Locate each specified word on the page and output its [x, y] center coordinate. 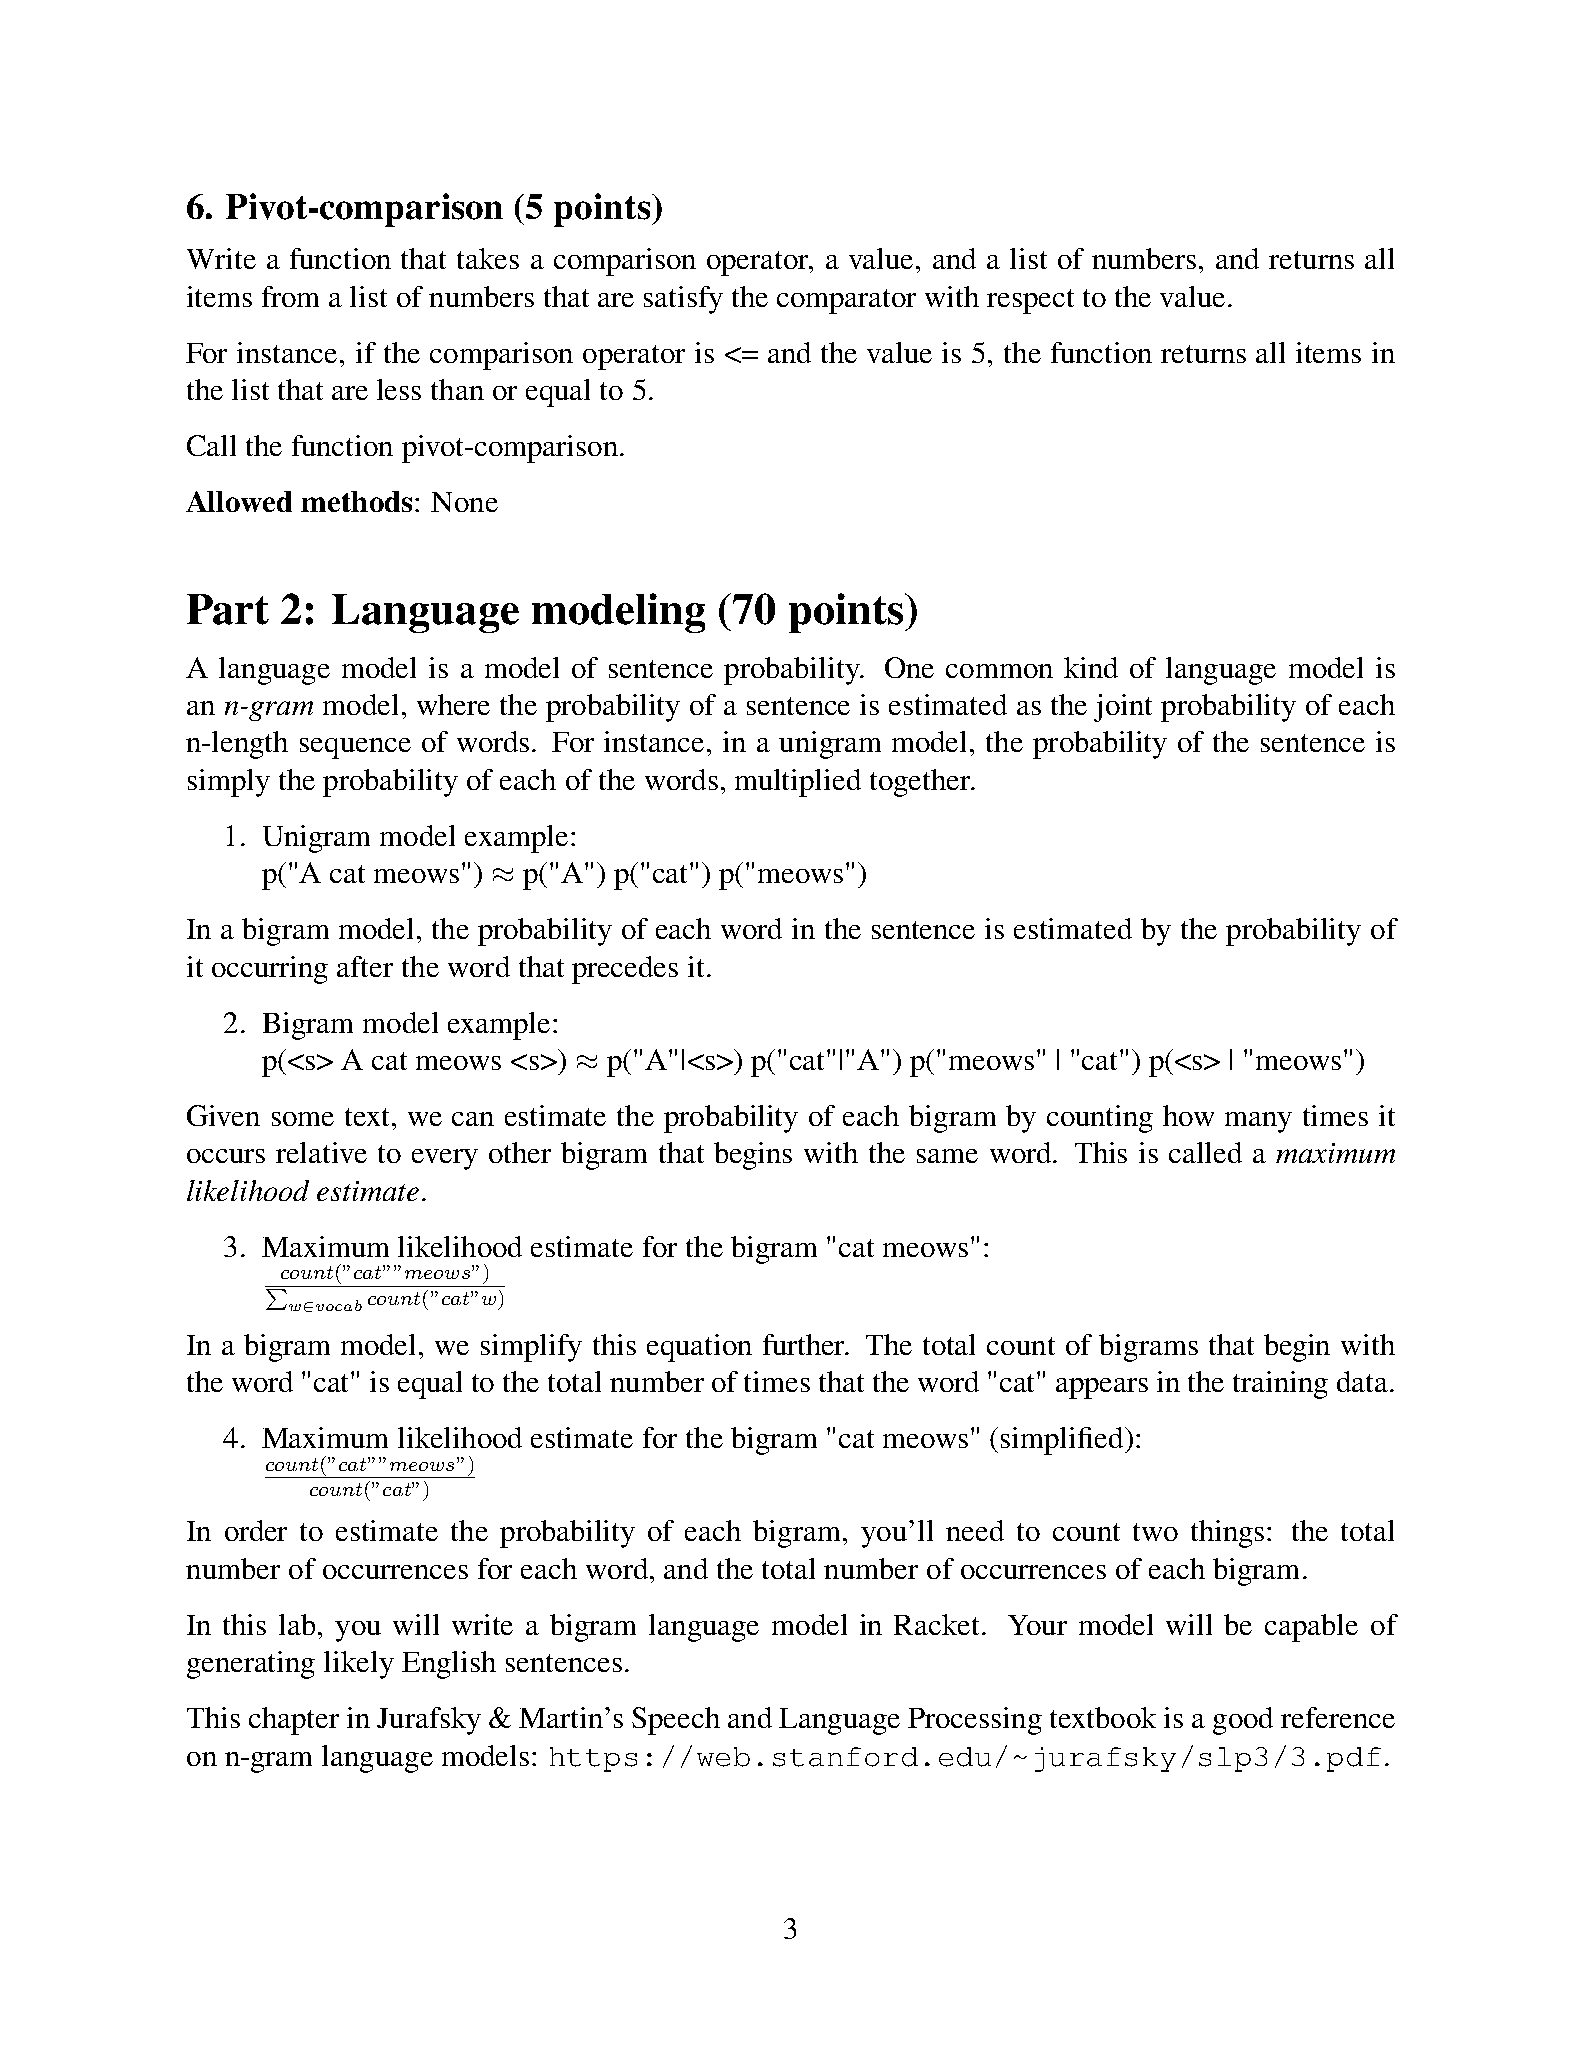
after [365, 966]
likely [359, 1665]
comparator [846, 301]
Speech [676, 1721]
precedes [625, 970]
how [1188, 1115]
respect [1030, 301]
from [290, 296]
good [1243, 1721]
